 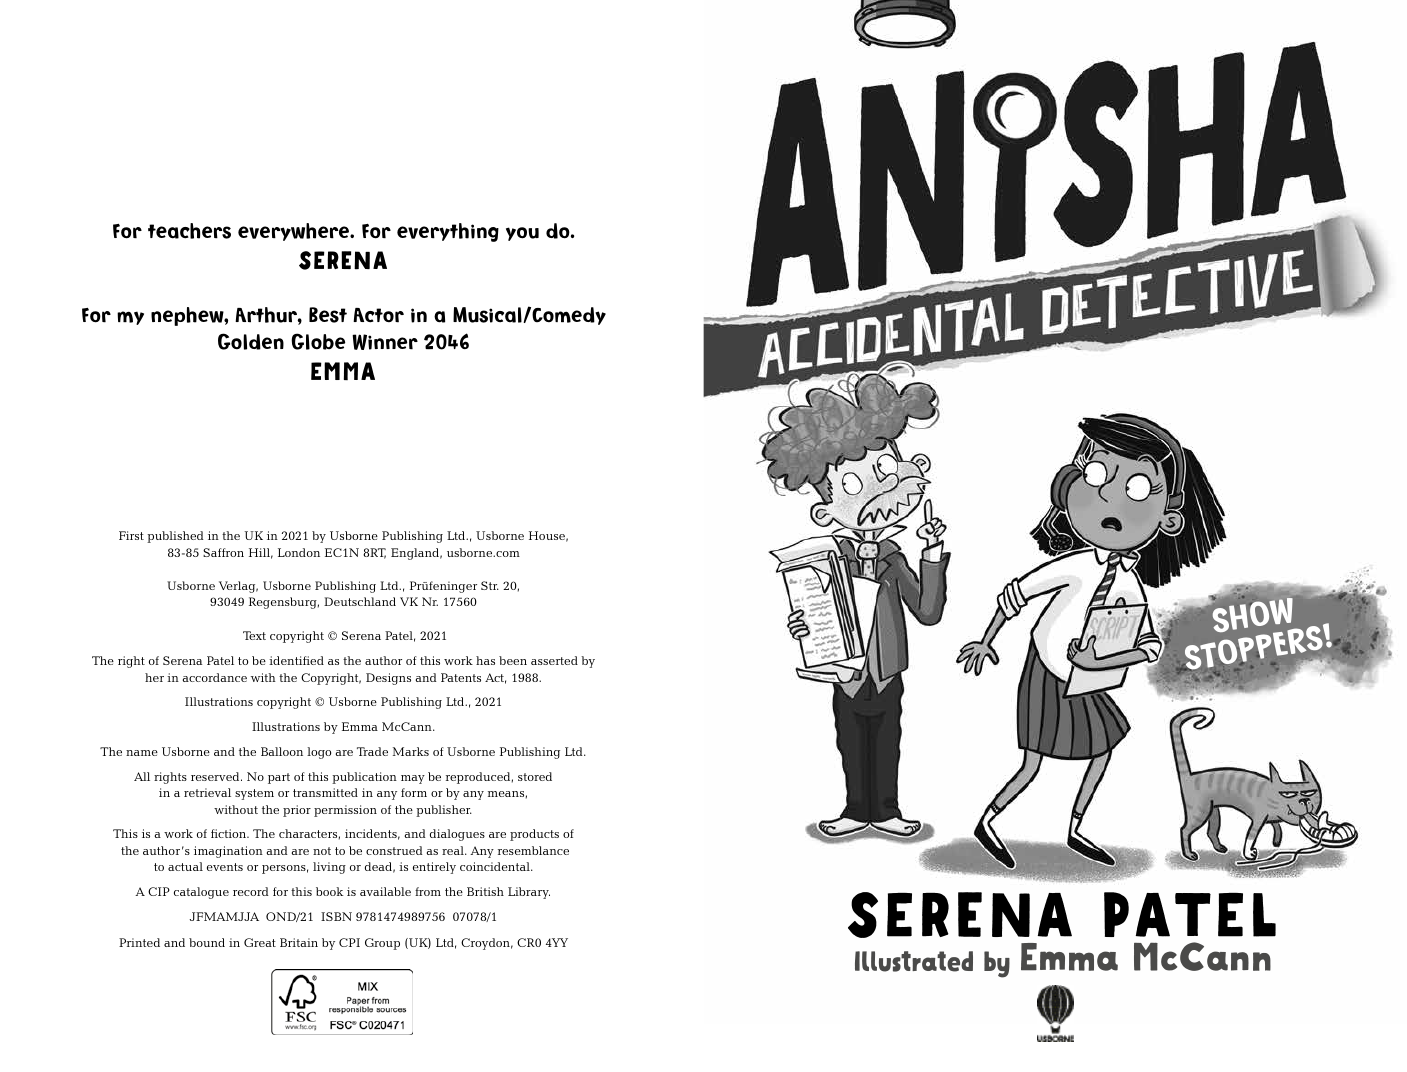 I want to click on asserted, so click(x=554, y=660).
